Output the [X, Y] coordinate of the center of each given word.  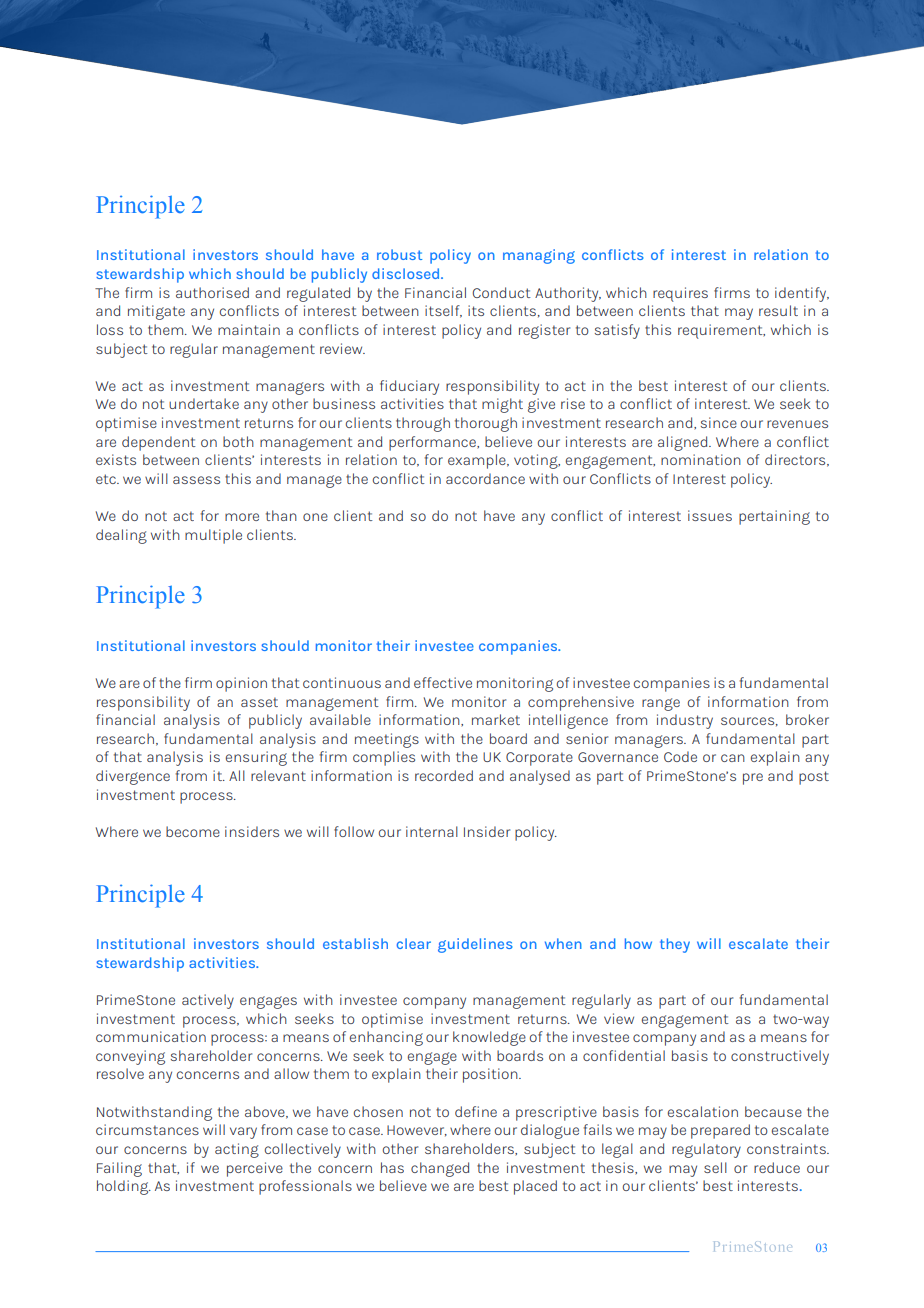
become [193, 831]
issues [710, 515]
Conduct [502, 292]
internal [432, 831]
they [675, 945]
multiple [213, 536]
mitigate [156, 312]
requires [680, 294]
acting [237, 1150]
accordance [485, 478]
